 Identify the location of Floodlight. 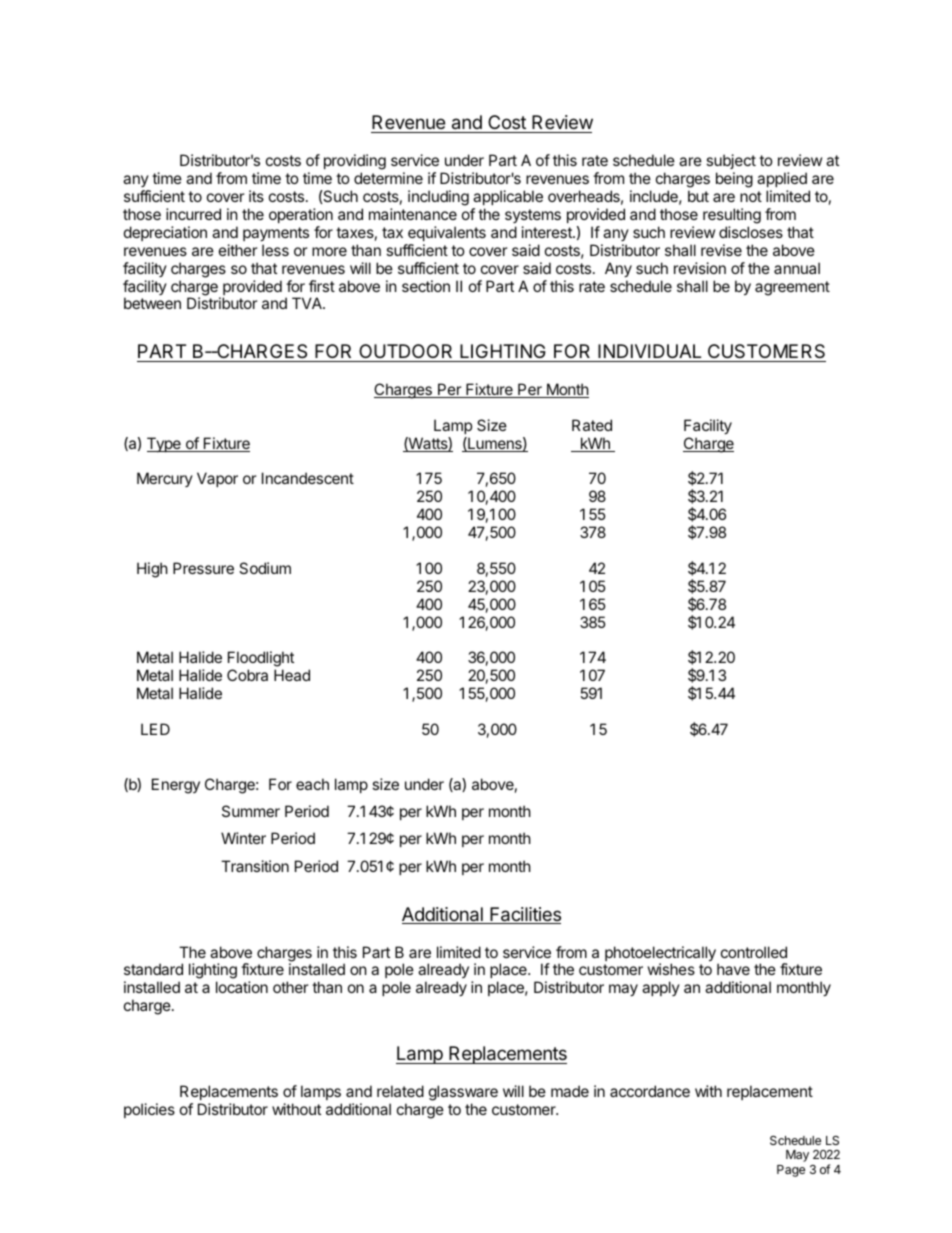
(261, 660).
